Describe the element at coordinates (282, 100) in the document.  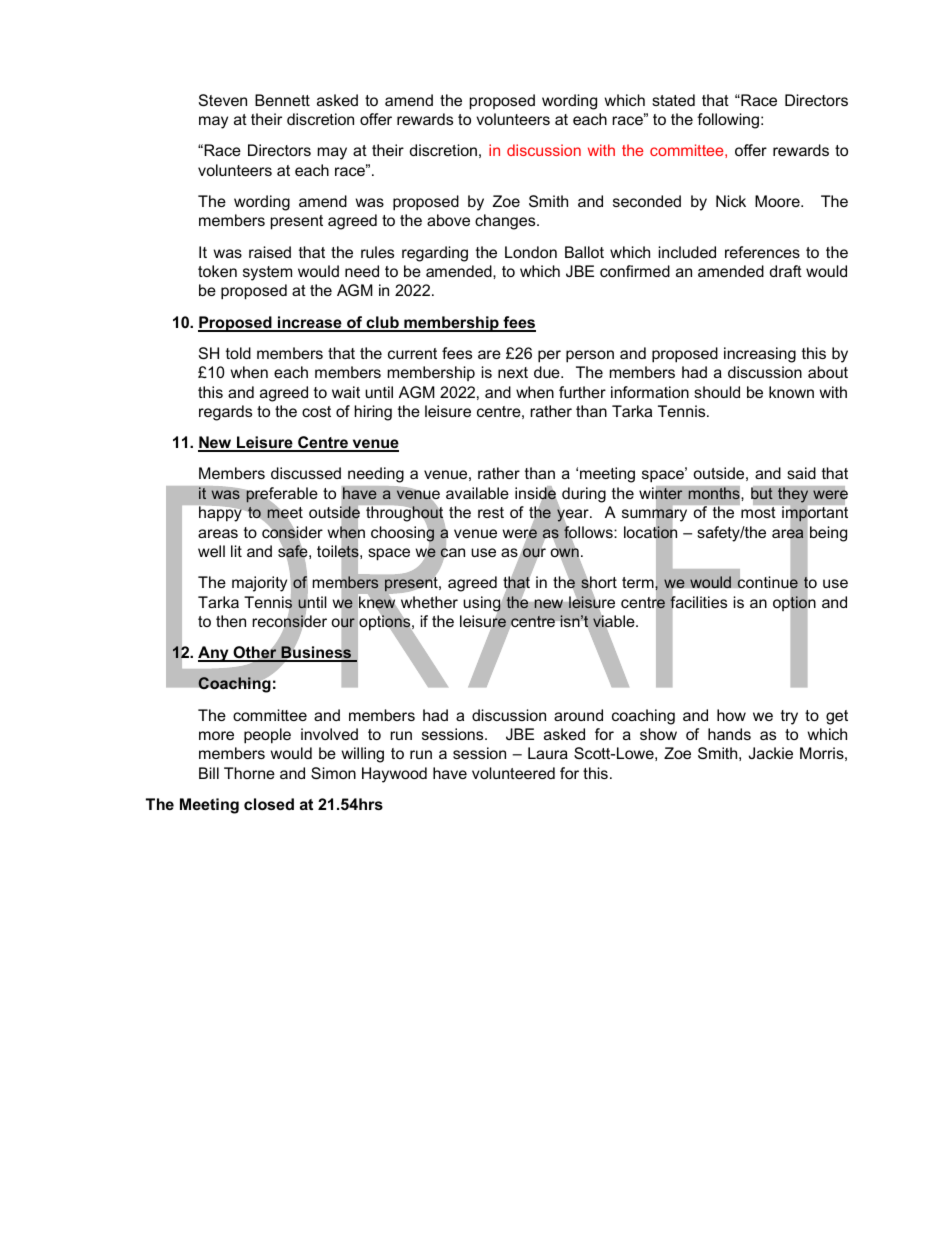
I see `Bennett` at that location.
